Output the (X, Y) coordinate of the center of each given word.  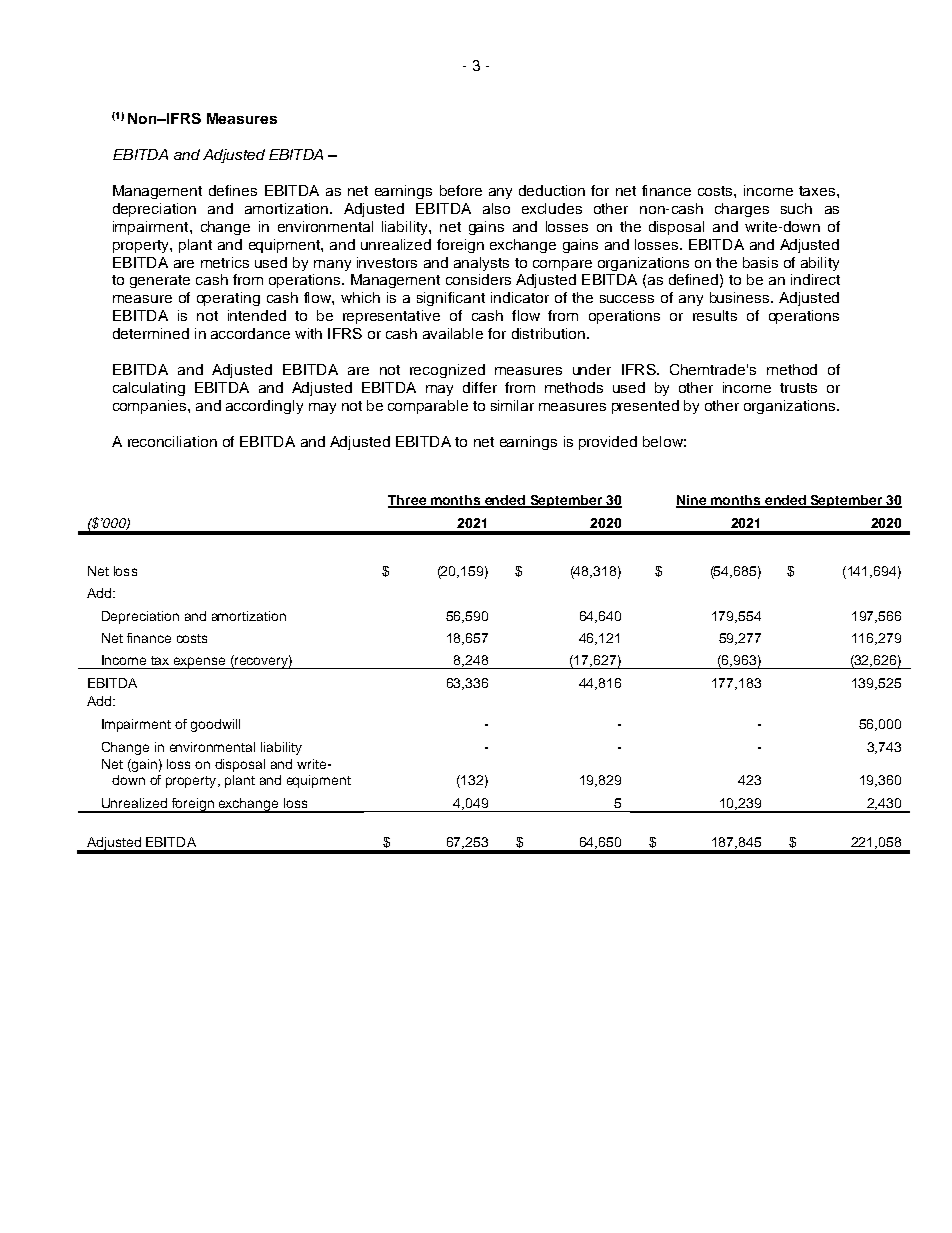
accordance (250, 333)
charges (742, 210)
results (715, 315)
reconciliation (172, 441)
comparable (428, 407)
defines (233, 190)
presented (645, 407)
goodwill (215, 725)
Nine (692, 501)
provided (608, 443)
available (453, 333)
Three (408, 501)
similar (512, 405)
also (496, 208)
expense (199, 663)
